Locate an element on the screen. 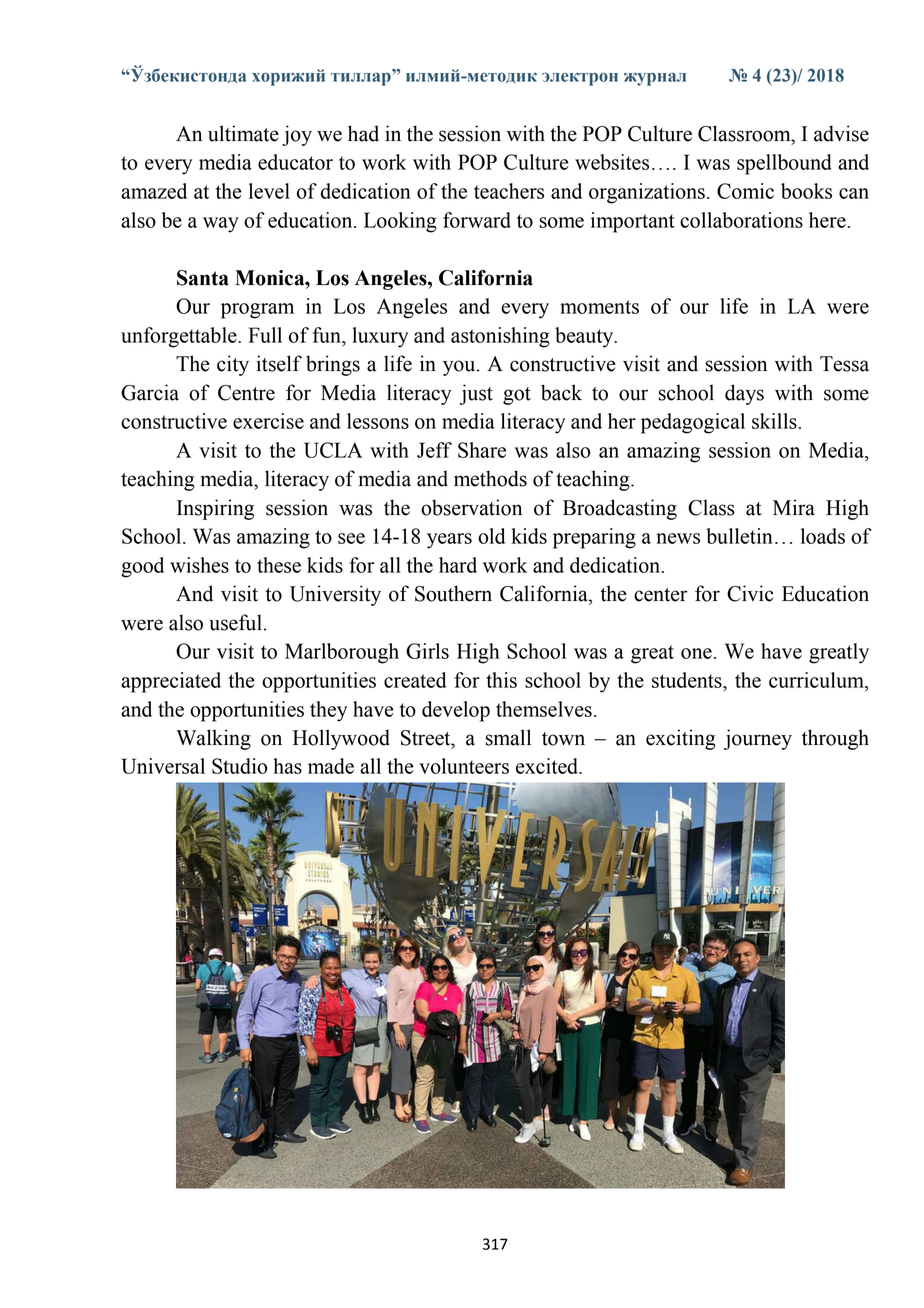 The image size is (924, 1308). small is located at coordinates (508, 737).
